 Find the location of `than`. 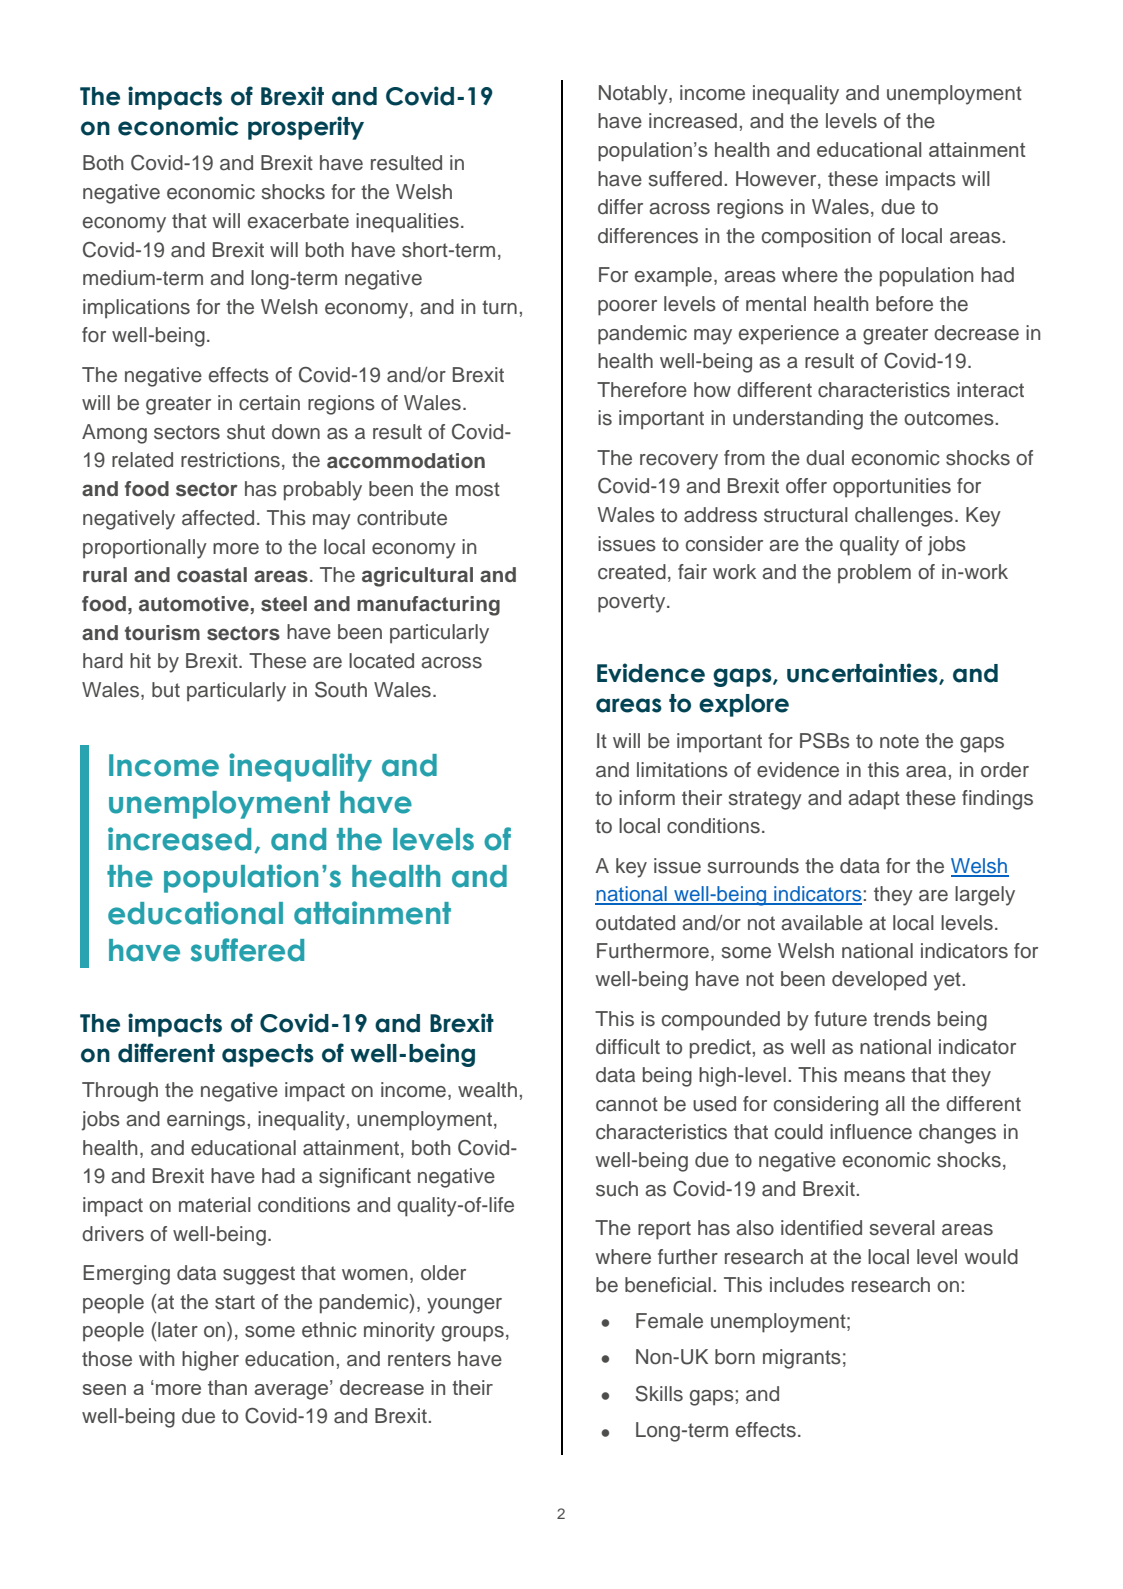

than is located at coordinates (227, 1387).
